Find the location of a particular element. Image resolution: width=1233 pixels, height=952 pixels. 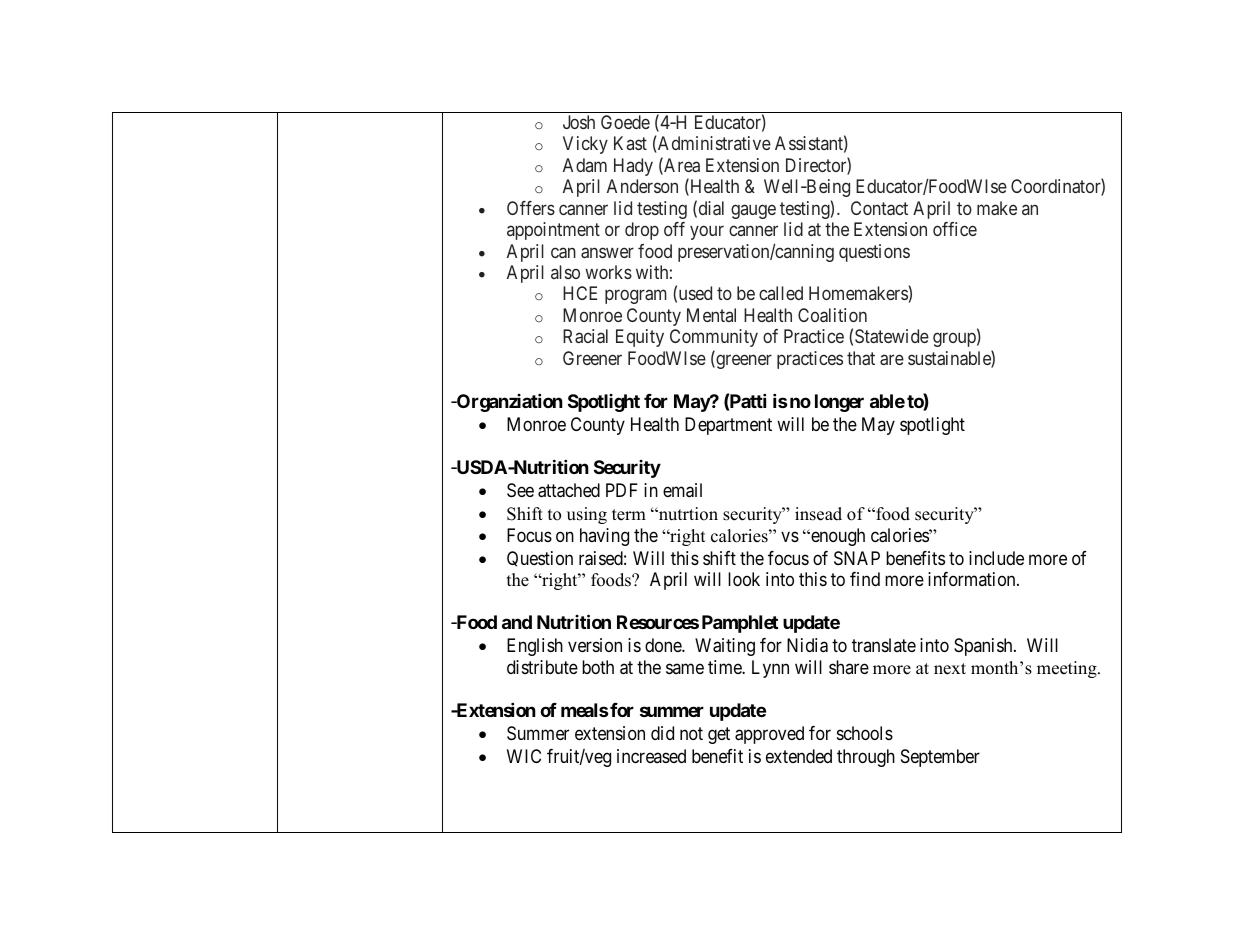

called is located at coordinates (781, 293).
